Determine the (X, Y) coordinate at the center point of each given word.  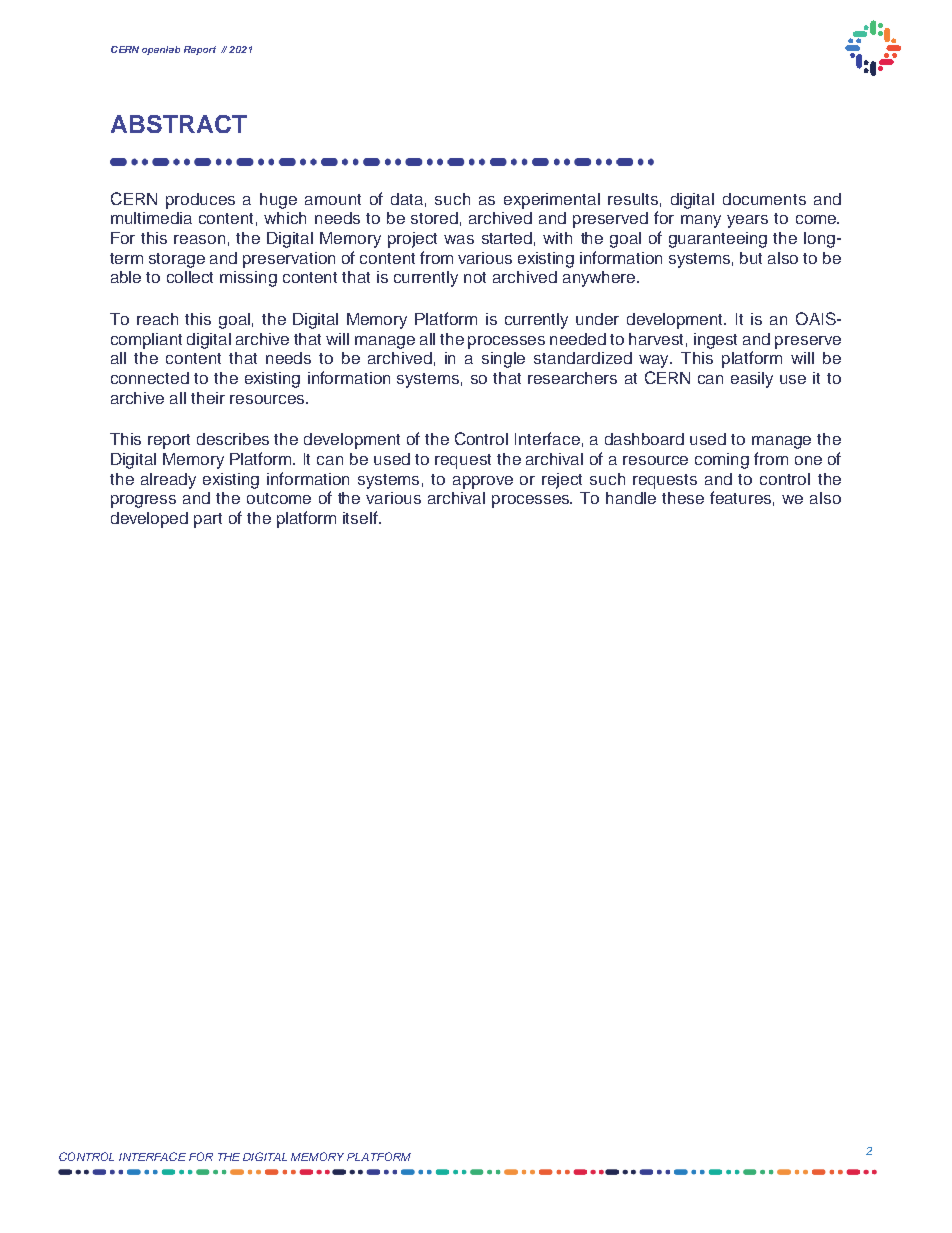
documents (764, 199)
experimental (552, 201)
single (503, 360)
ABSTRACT (179, 124)
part (208, 520)
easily (752, 380)
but (751, 258)
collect (190, 277)
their (208, 398)
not (475, 277)
